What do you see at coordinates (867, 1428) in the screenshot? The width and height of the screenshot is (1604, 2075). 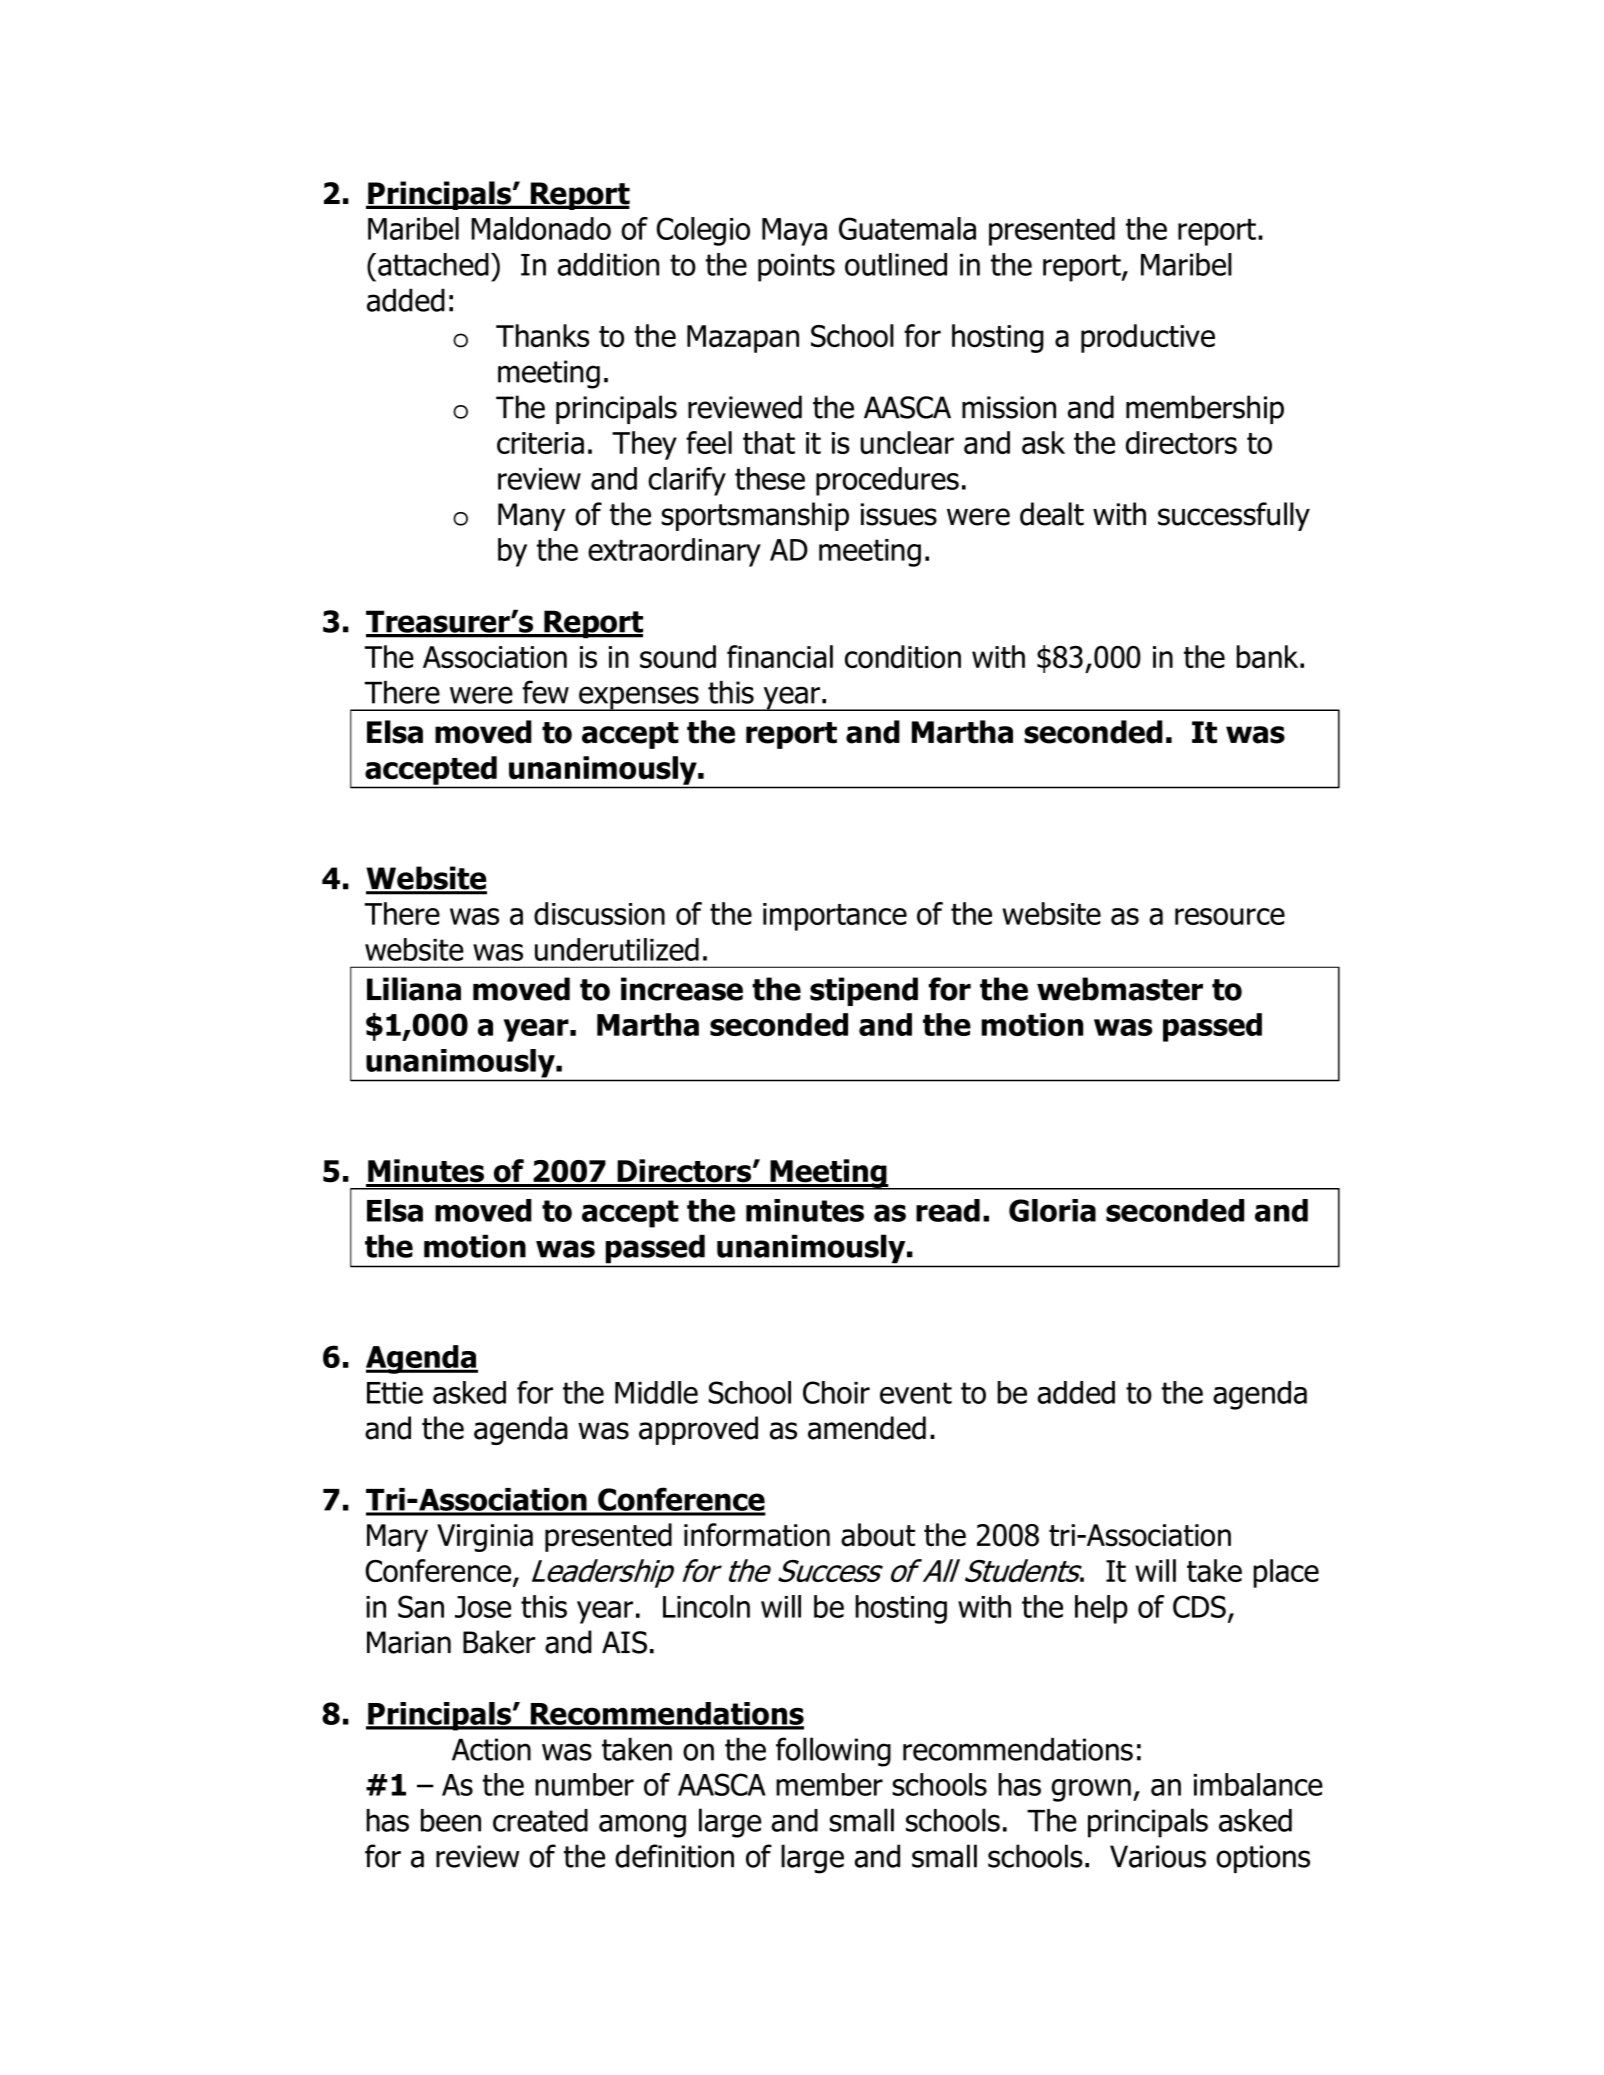 I see `amended` at bounding box center [867, 1428].
